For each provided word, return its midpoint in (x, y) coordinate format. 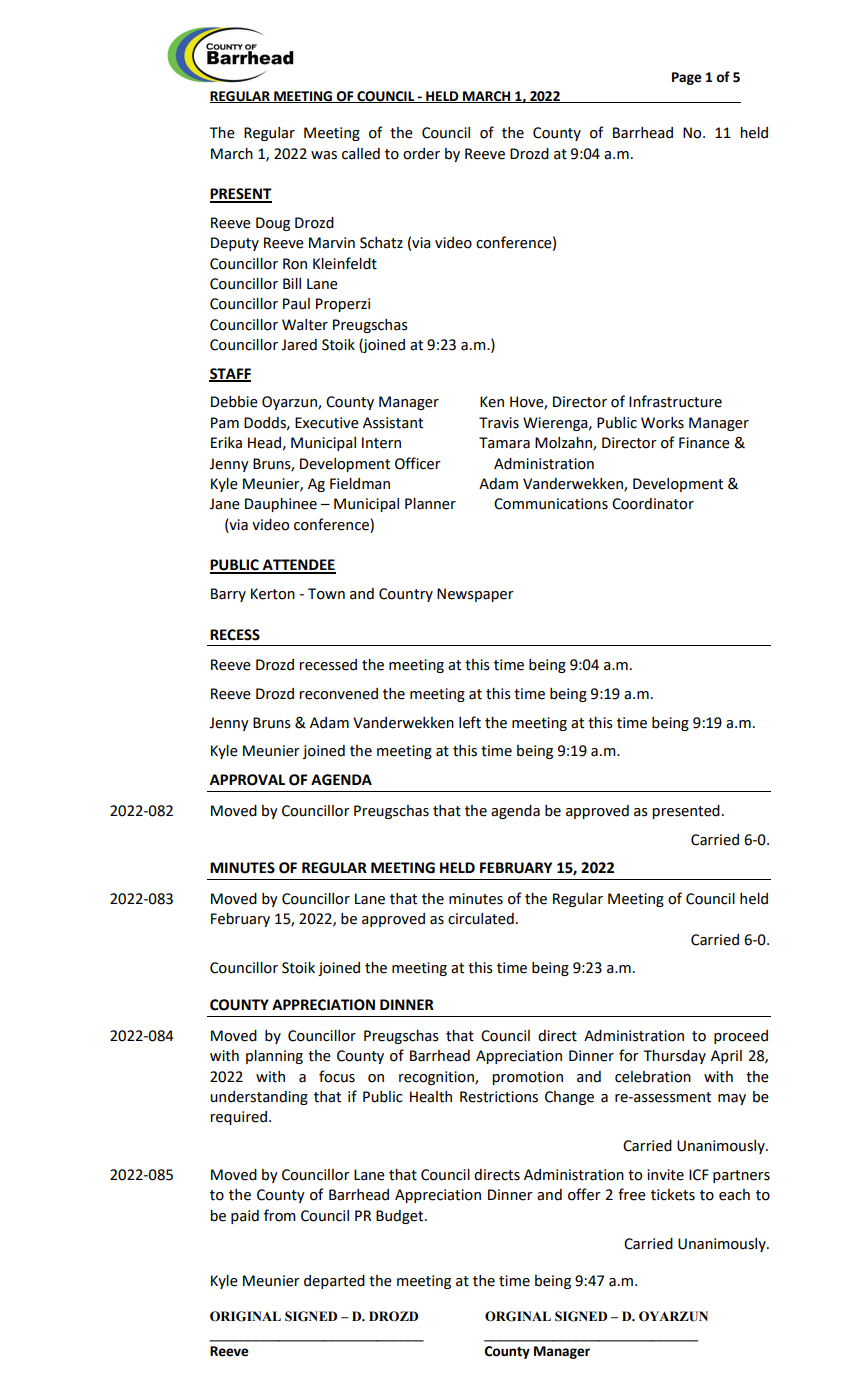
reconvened (338, 694)
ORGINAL (518, 1316)
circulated (481, 919)
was (324, 155)
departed (334, 1282)
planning (274, 1057)
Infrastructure (675, 401)
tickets (673, 1195)
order (421, 154)
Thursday (674, 1057)
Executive (327, 423)
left (470, 722)
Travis (499, 423)
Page (687, 78)
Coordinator (653, 504)
